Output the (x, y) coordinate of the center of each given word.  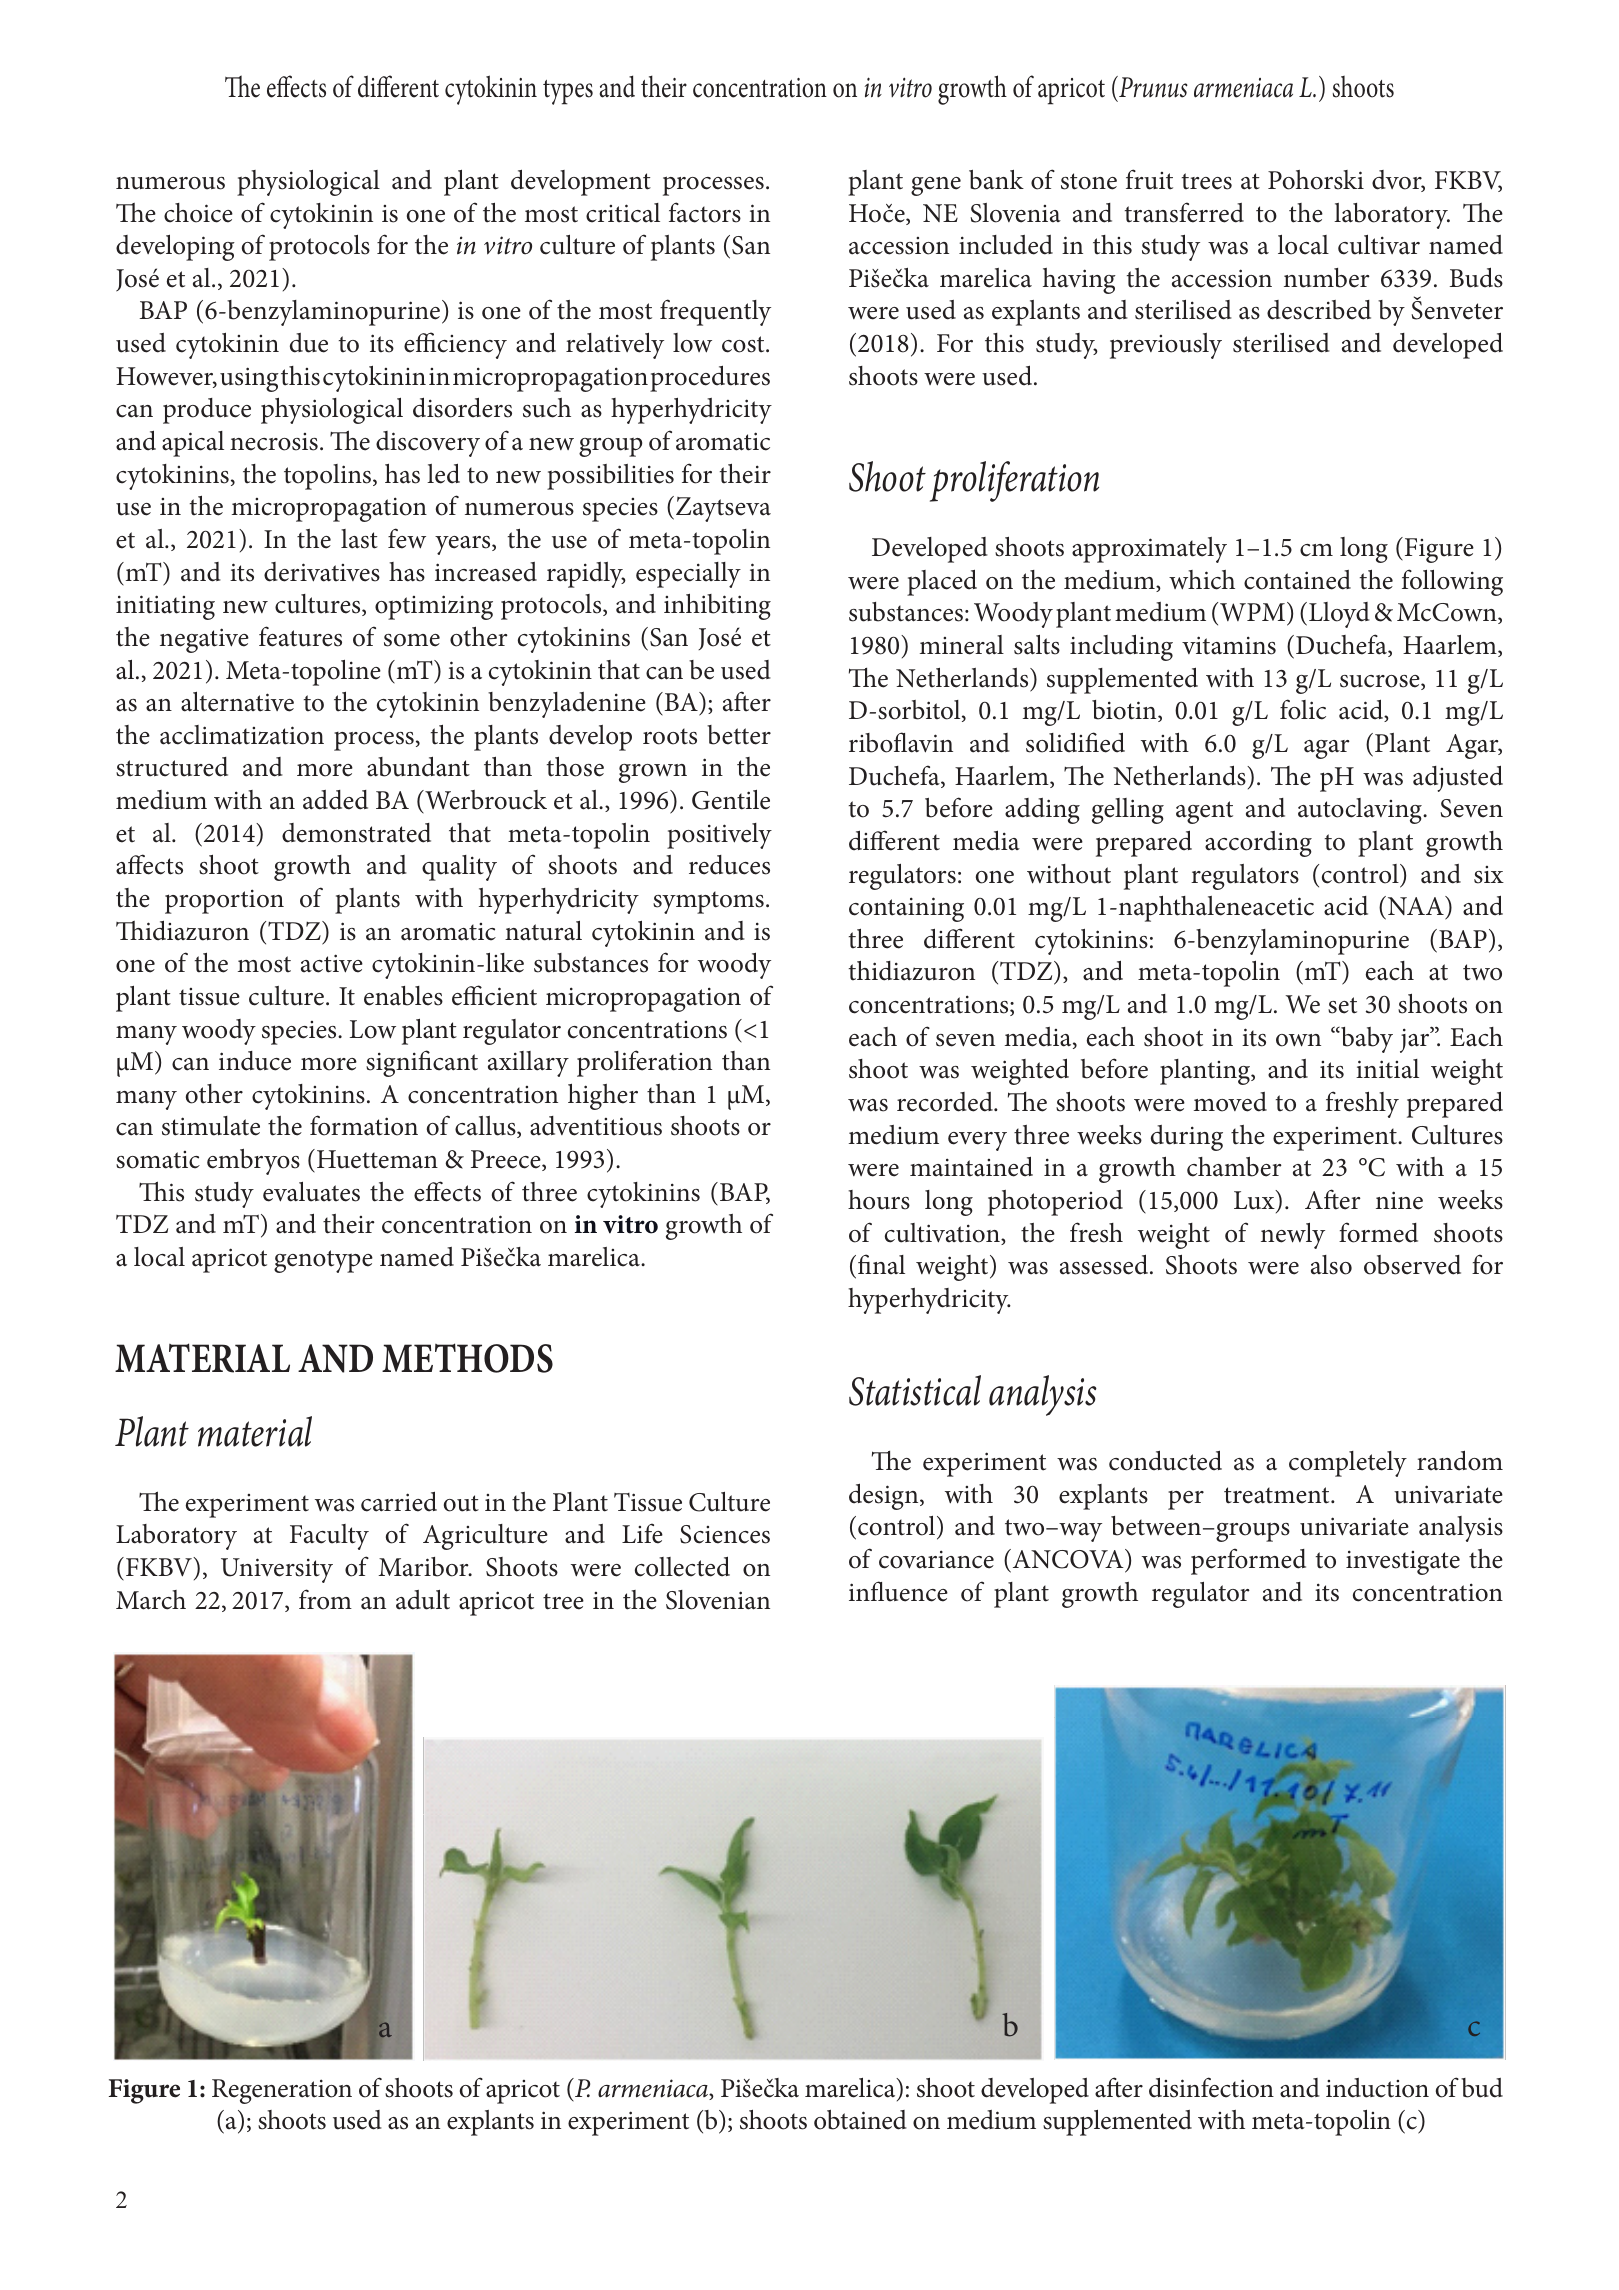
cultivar (1379, 245)
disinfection (1211, 2087)
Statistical (915, 1390)
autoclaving (1361, 811)
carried (399, 1501)
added (335, 800)
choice (198, 213)
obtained (860, 2120)
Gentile (731, 800)
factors (705, 212)
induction (1377, 2088)
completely (1348, 1464)
